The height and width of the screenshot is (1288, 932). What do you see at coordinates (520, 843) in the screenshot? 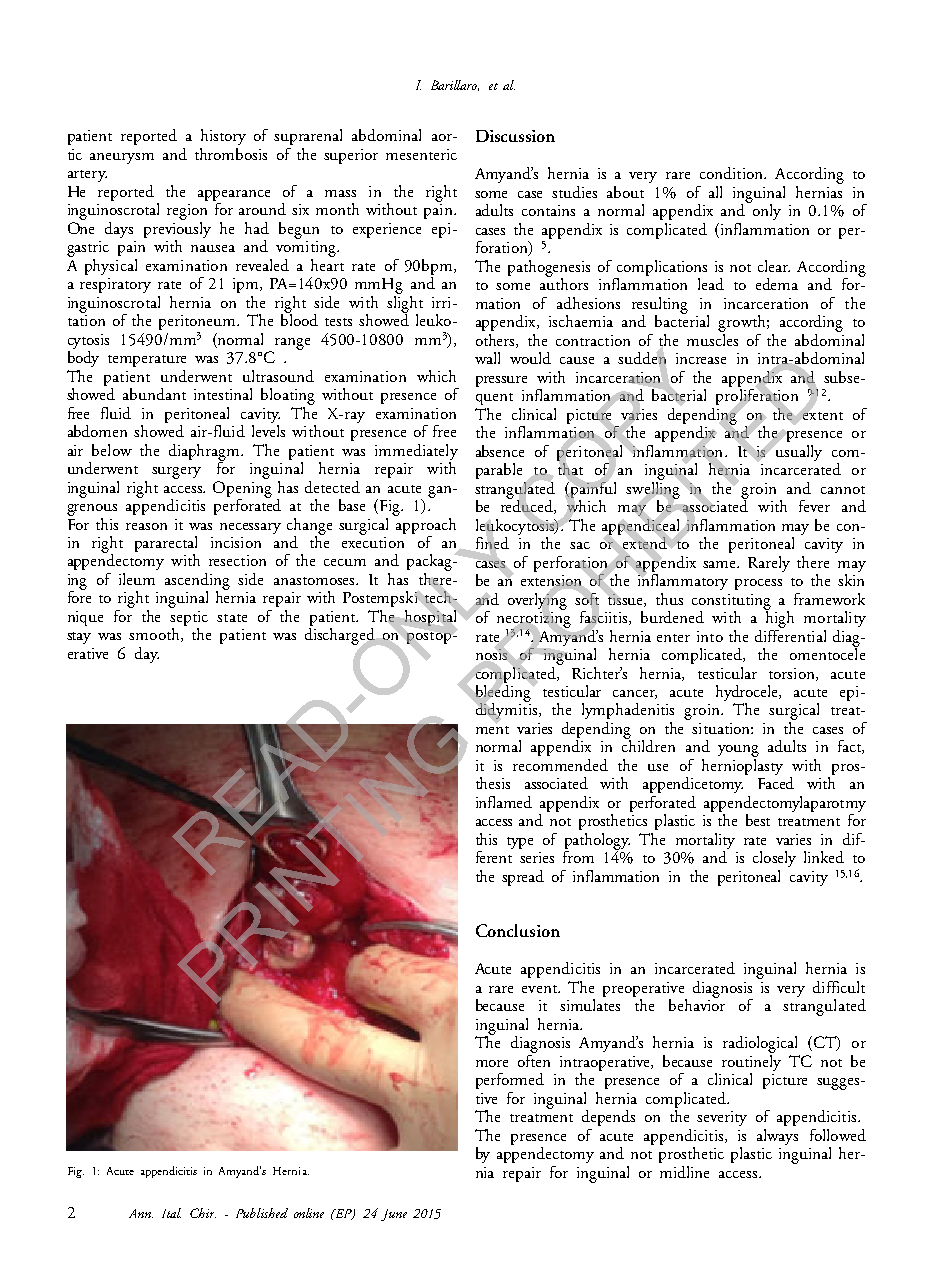
I see `type` at bounding box center [520, 843].
